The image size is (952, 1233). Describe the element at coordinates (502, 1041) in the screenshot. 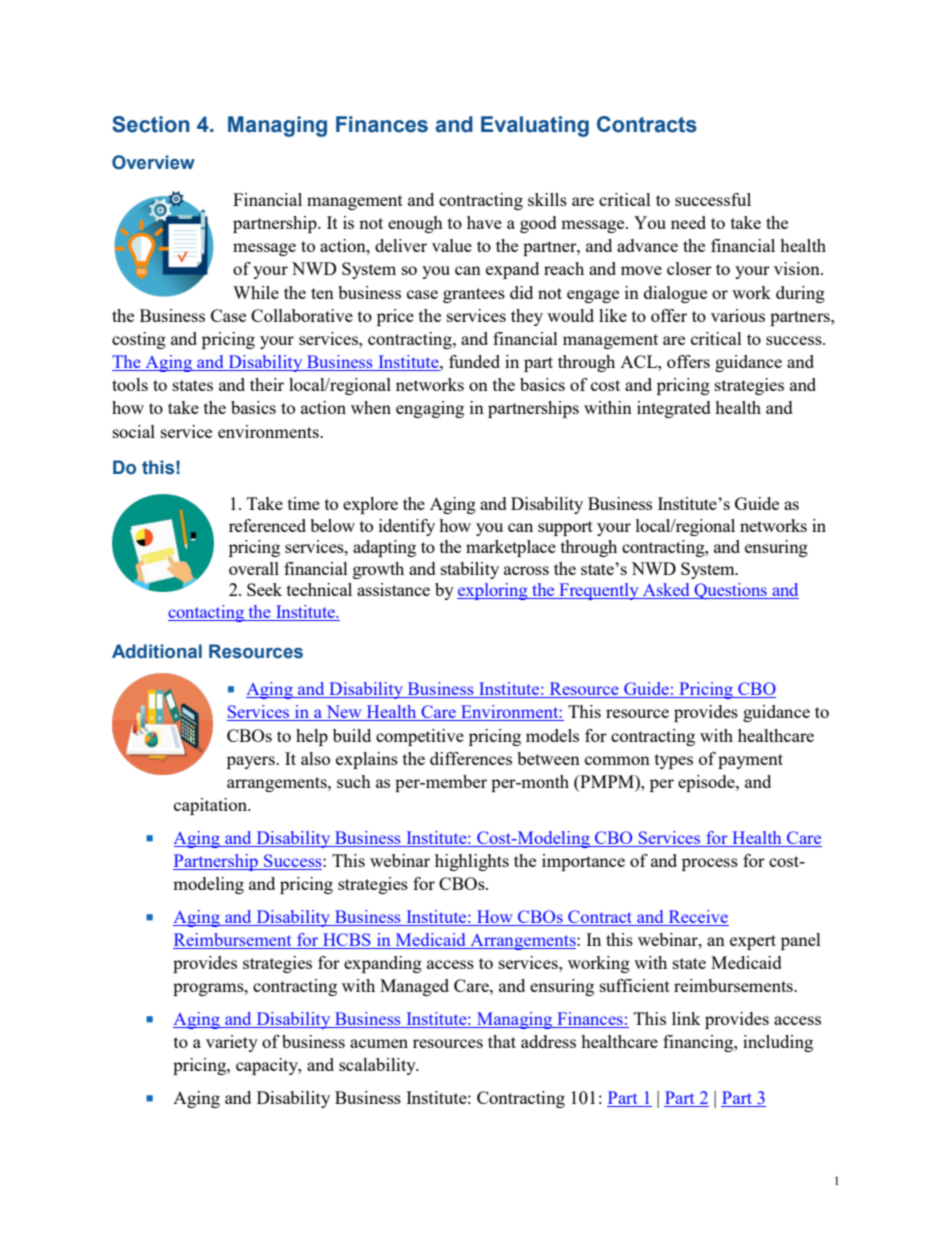

I see `that` at that location.
